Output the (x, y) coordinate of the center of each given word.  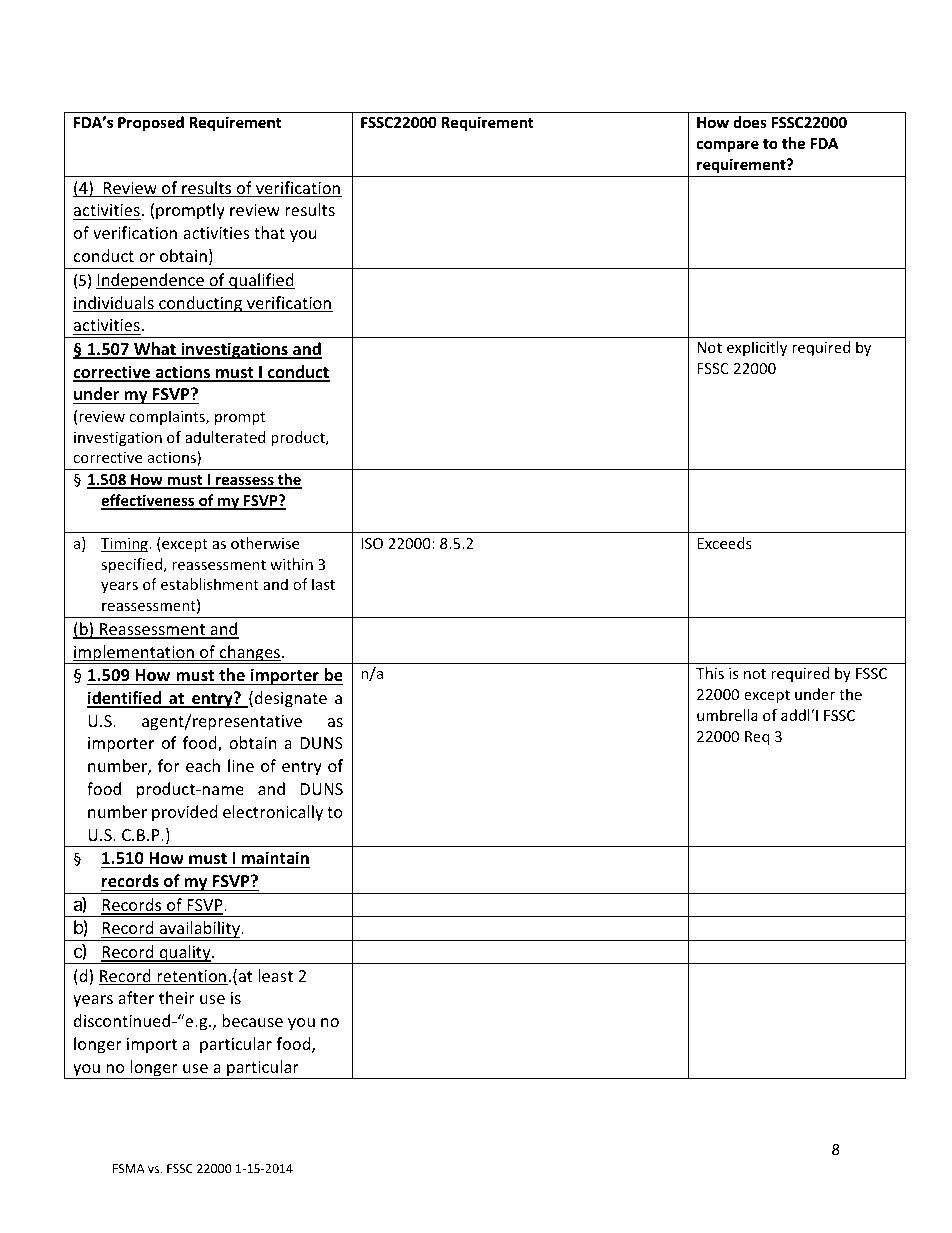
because (252, 1020)
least (276, 975)
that (269, 232)
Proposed (151, 123)
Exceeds (724, 543)
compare (728, 146)
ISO (372, 543)
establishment (210, 584)
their (177, 997)
